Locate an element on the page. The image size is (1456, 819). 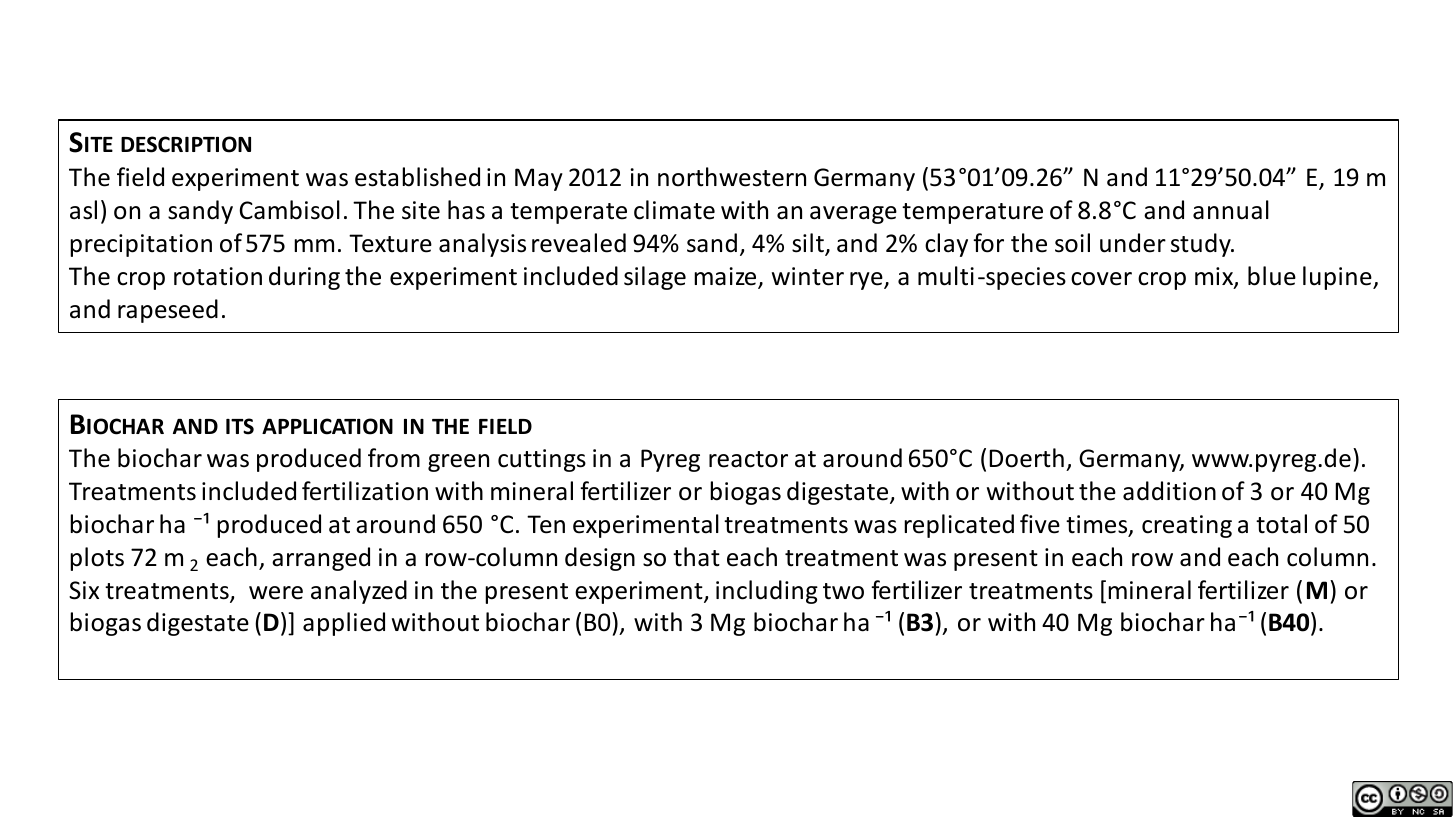
from is located at coordinates (394, 458).
